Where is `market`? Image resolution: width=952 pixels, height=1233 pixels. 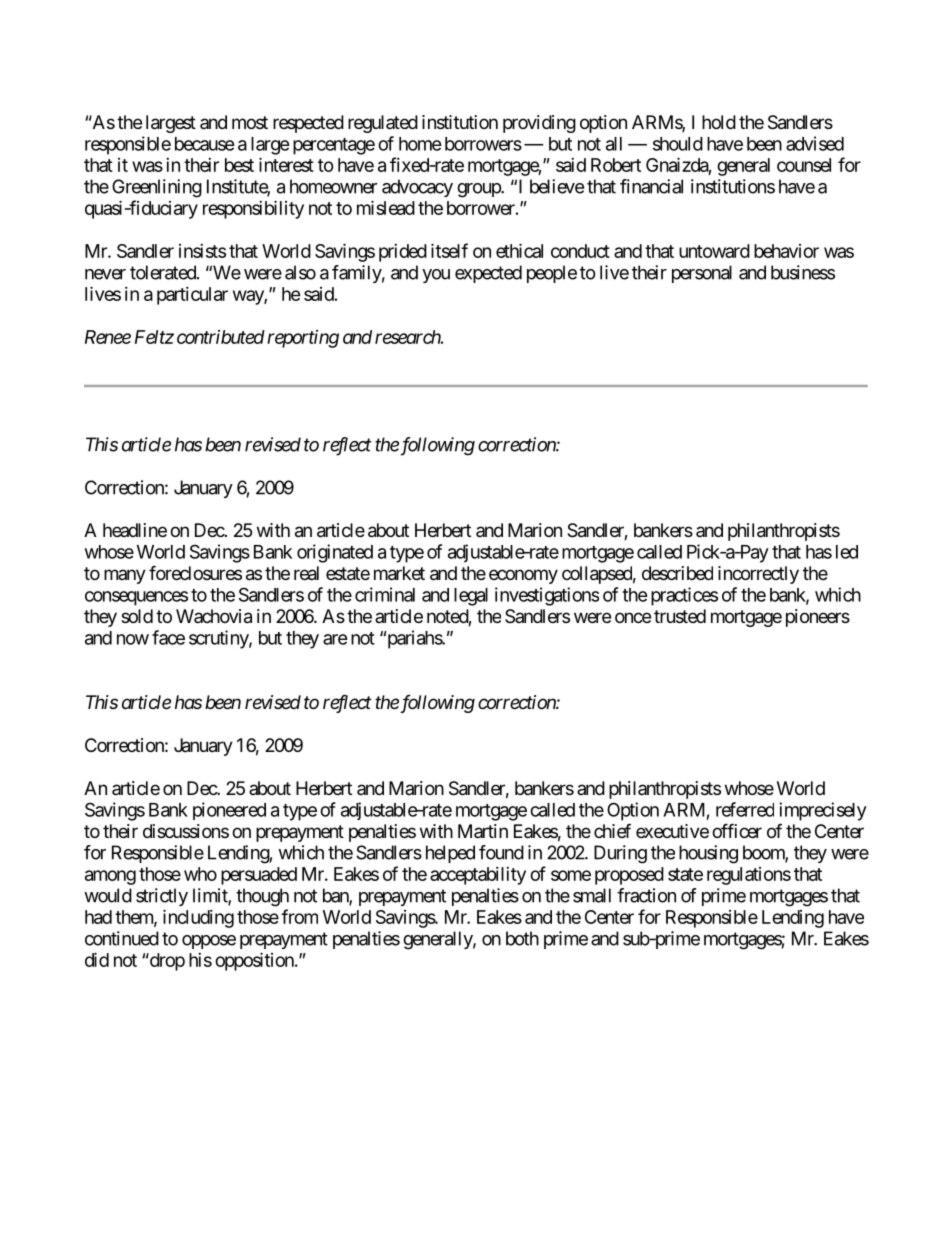
market is located at coordinates (399, 573).
